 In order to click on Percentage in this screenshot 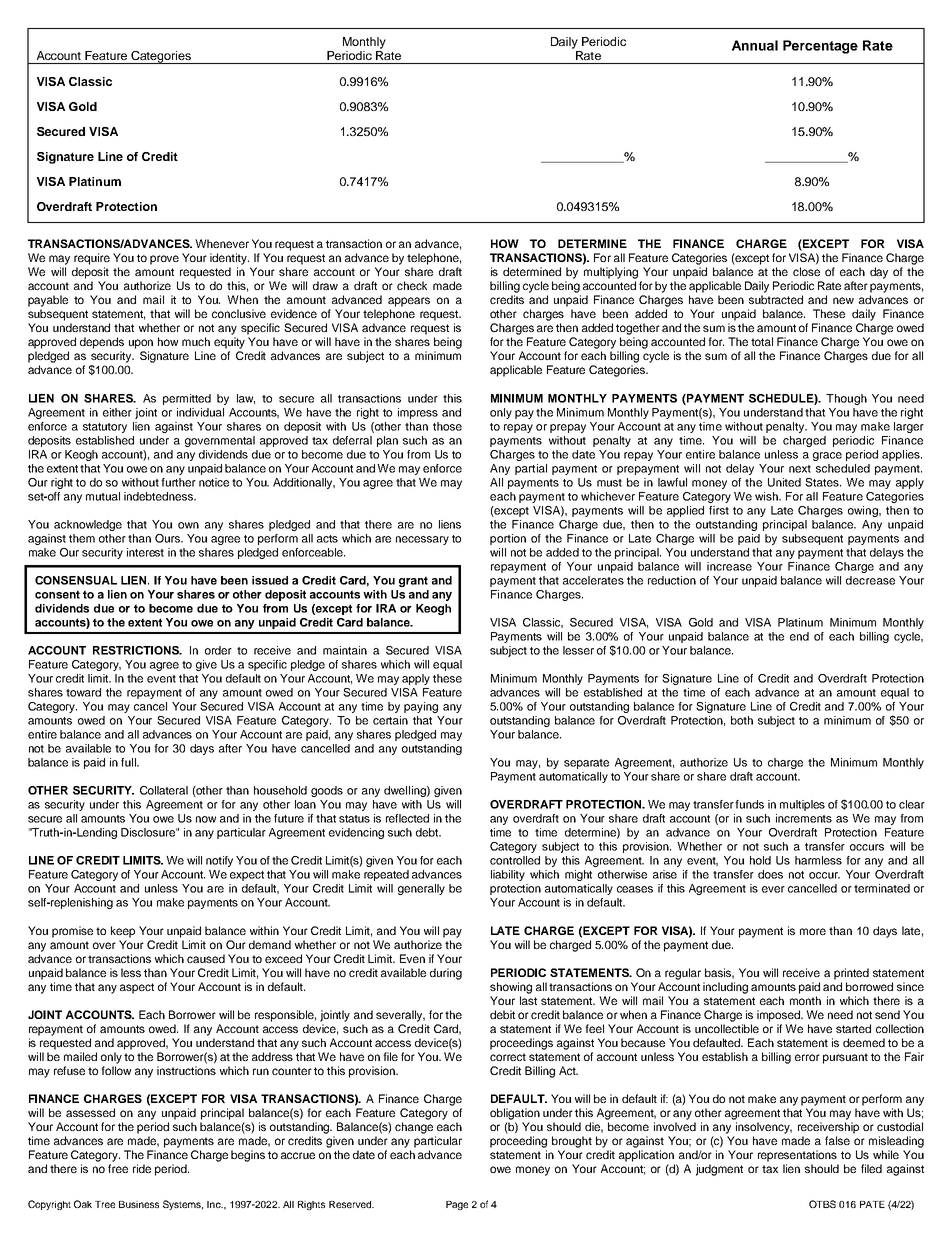, I will do `click(820, 47)`.
